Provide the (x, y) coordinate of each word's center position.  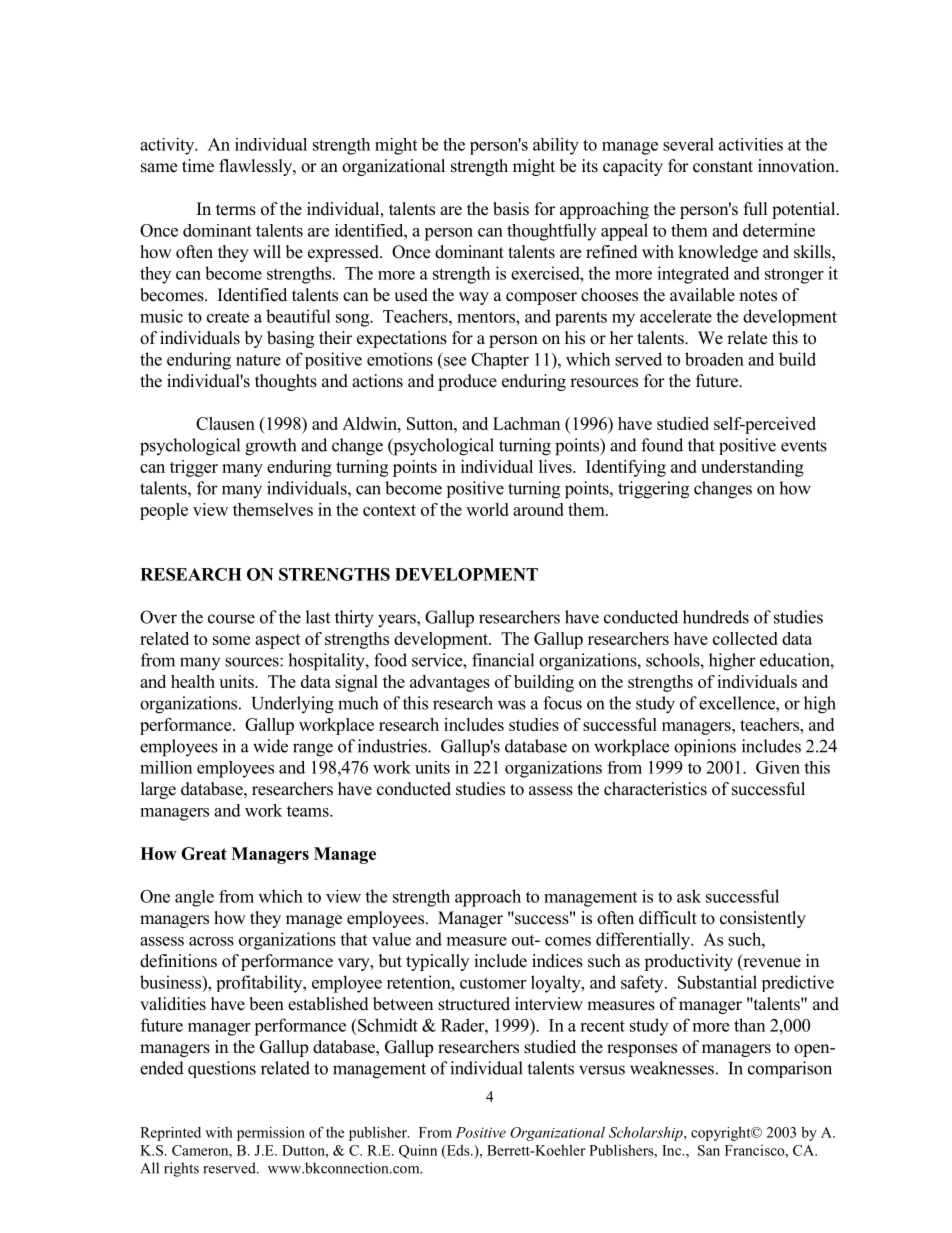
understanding (752, 468)
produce (467, 382)
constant (723, 167)
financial (503, 660)
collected (745, 638)
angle (194, 898)
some (231, 640)
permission (271, 1134)
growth (270, 447)
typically (437, 962)
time (198, 166)
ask (689, 896)
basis (511, 209)
